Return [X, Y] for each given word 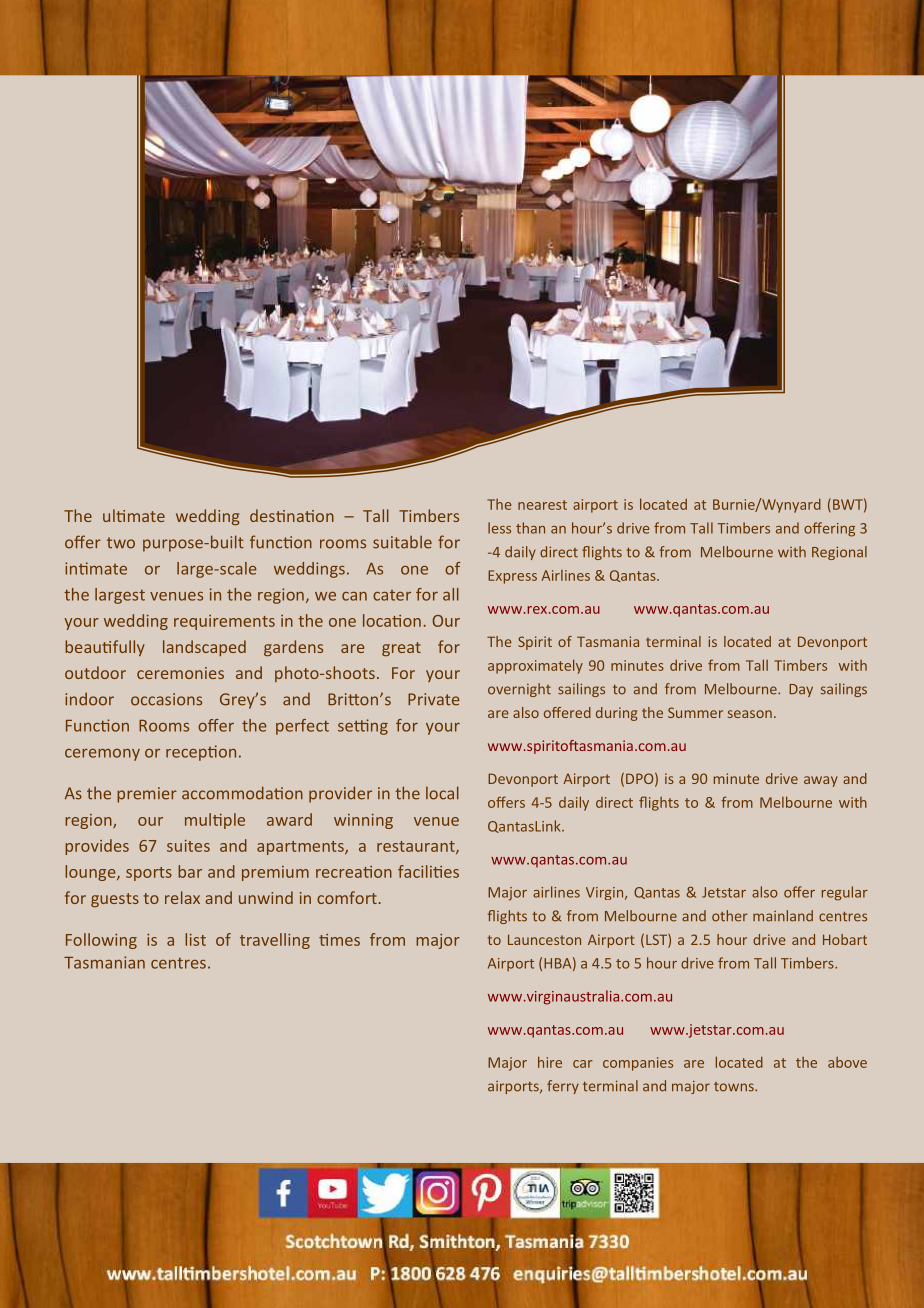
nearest [542, 505]
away [821, 781]
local [442, 793]
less [499, 528]
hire [550, 1062]
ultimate [134, 515]
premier [147, 795]
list [195, 939]
